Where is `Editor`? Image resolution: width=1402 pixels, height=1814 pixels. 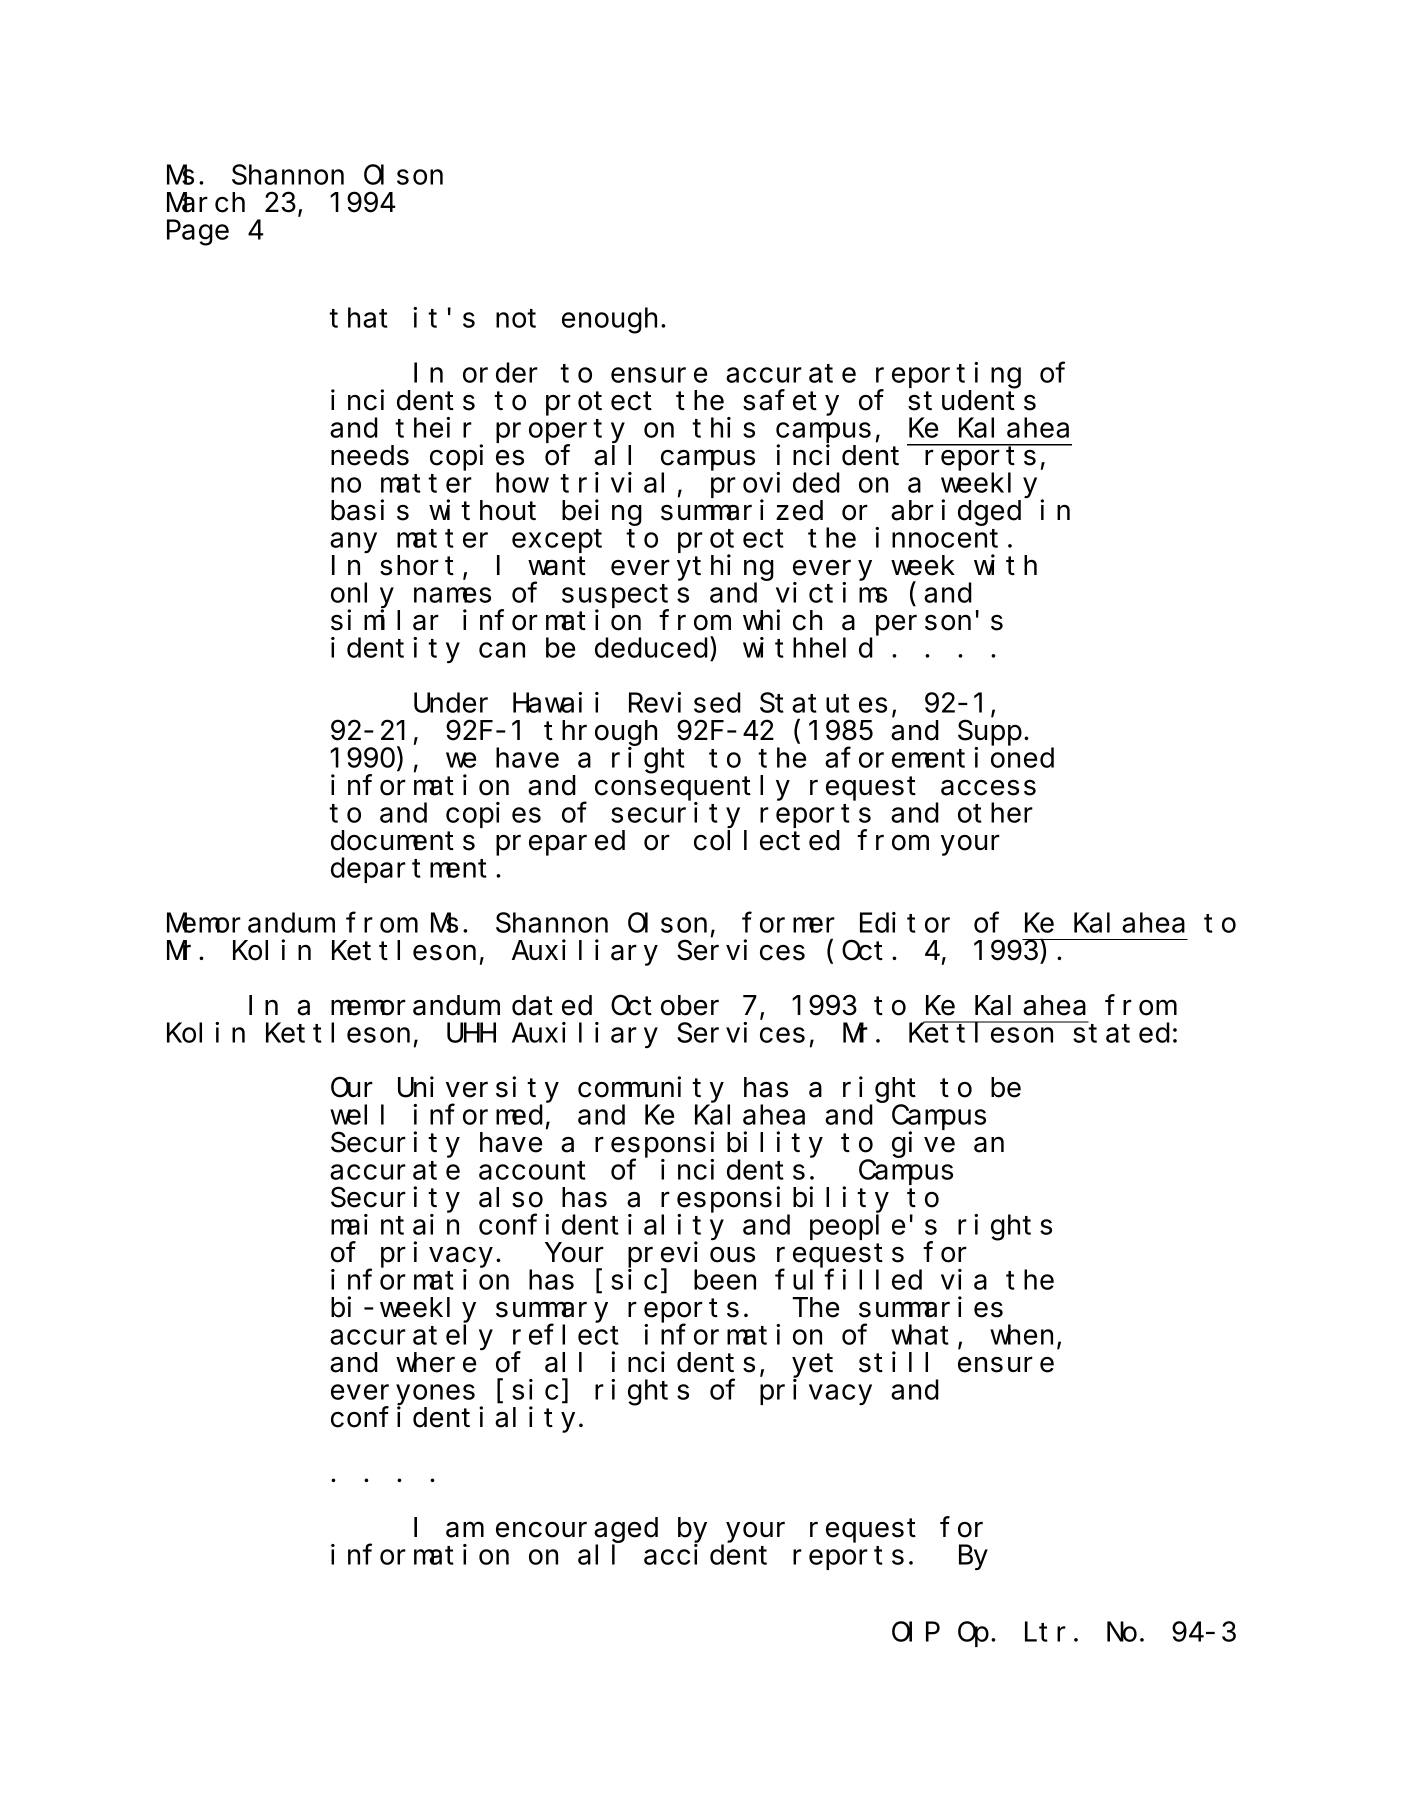
Editor is located at coordinates (905, 922).
